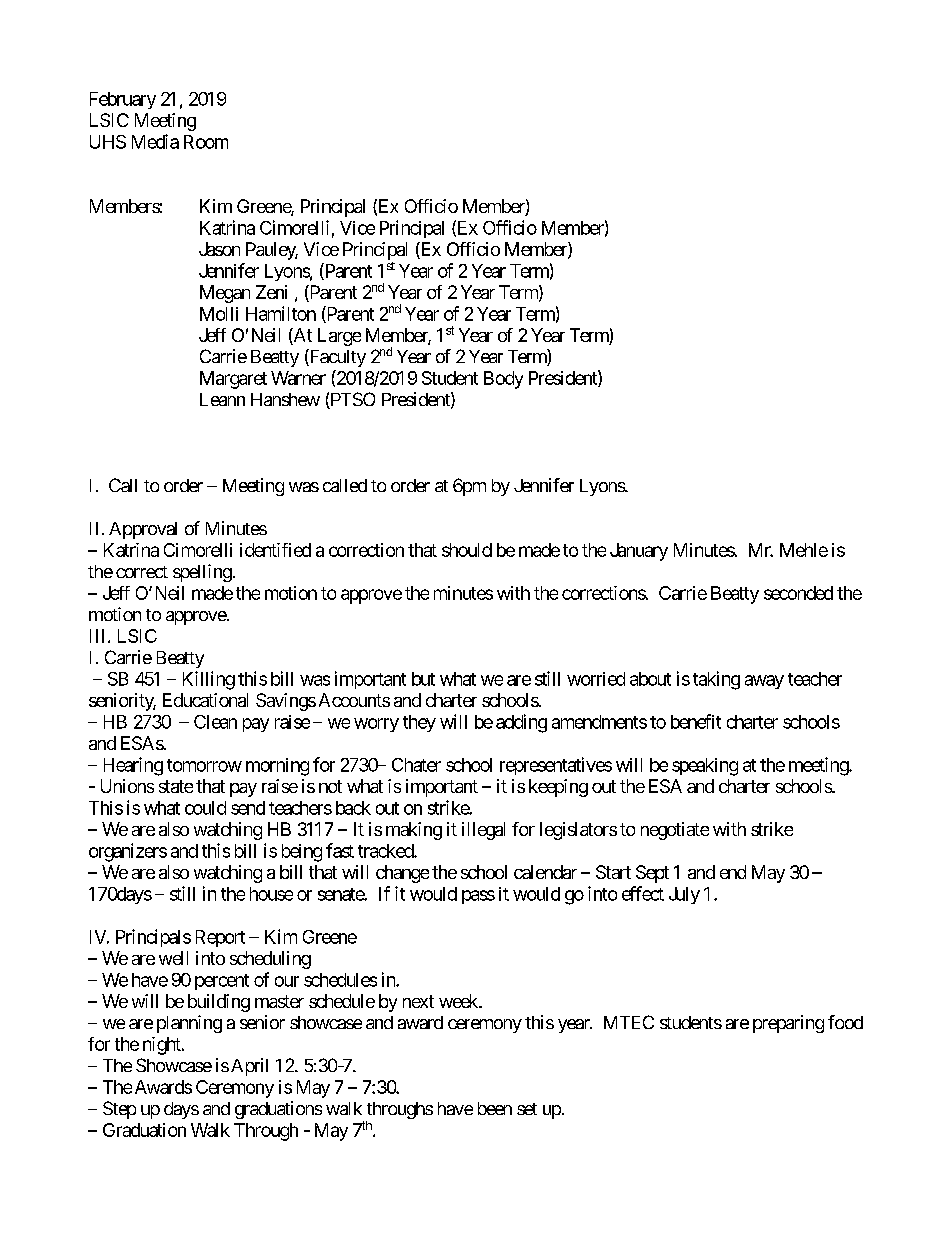  I want to click on spelling, so click(202, 573).
